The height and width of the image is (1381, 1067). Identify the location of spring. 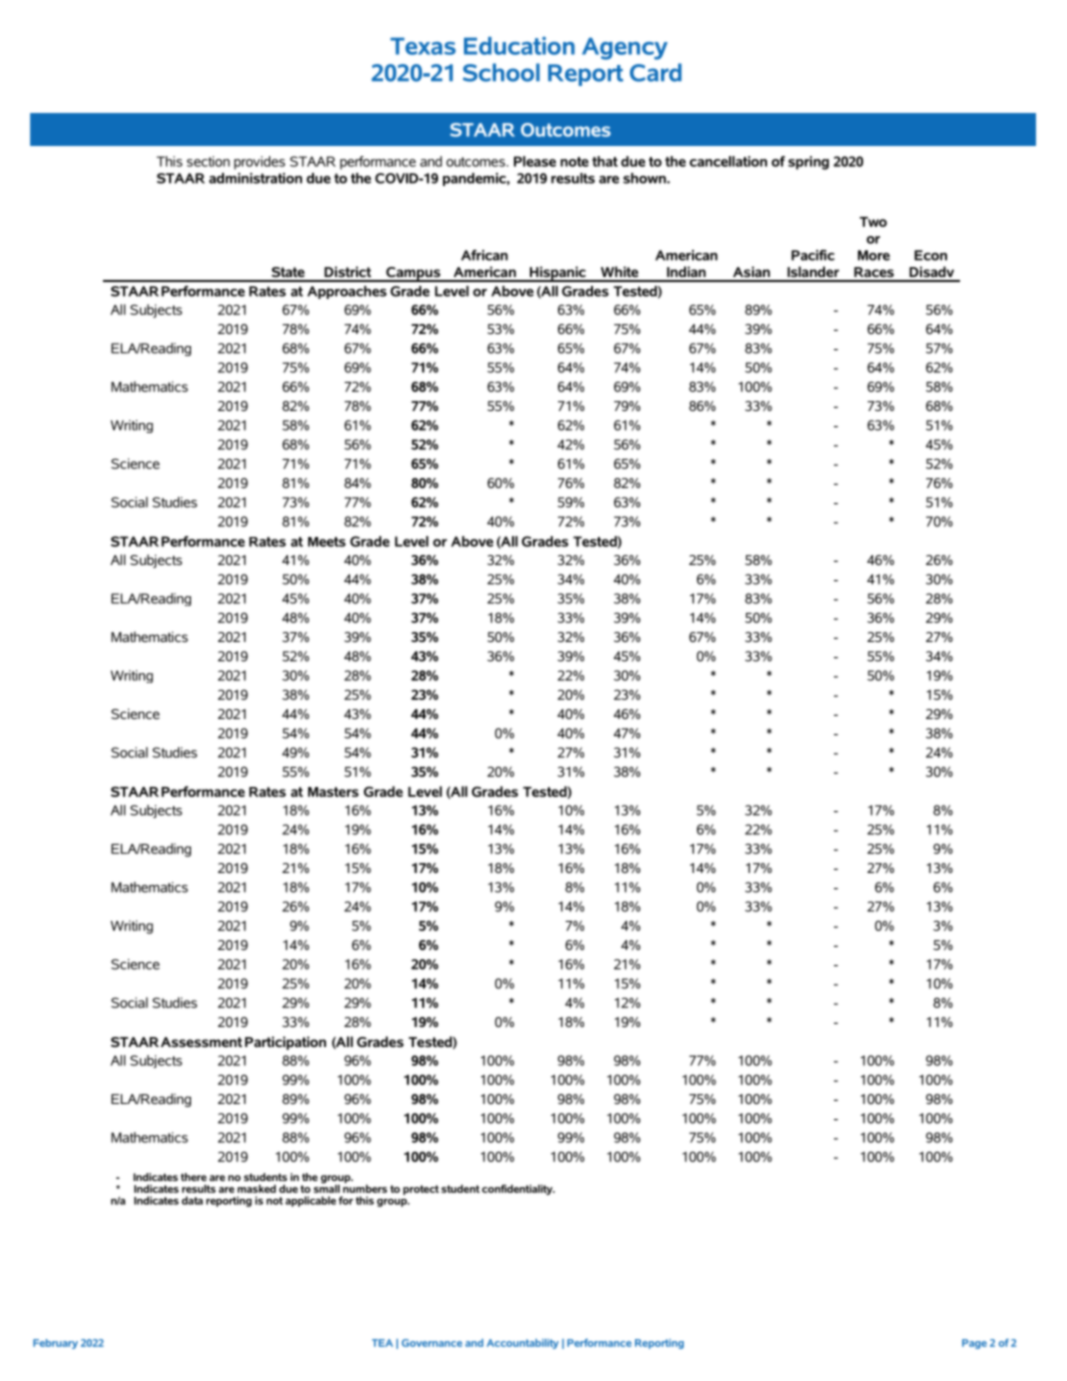
(808, 163).
